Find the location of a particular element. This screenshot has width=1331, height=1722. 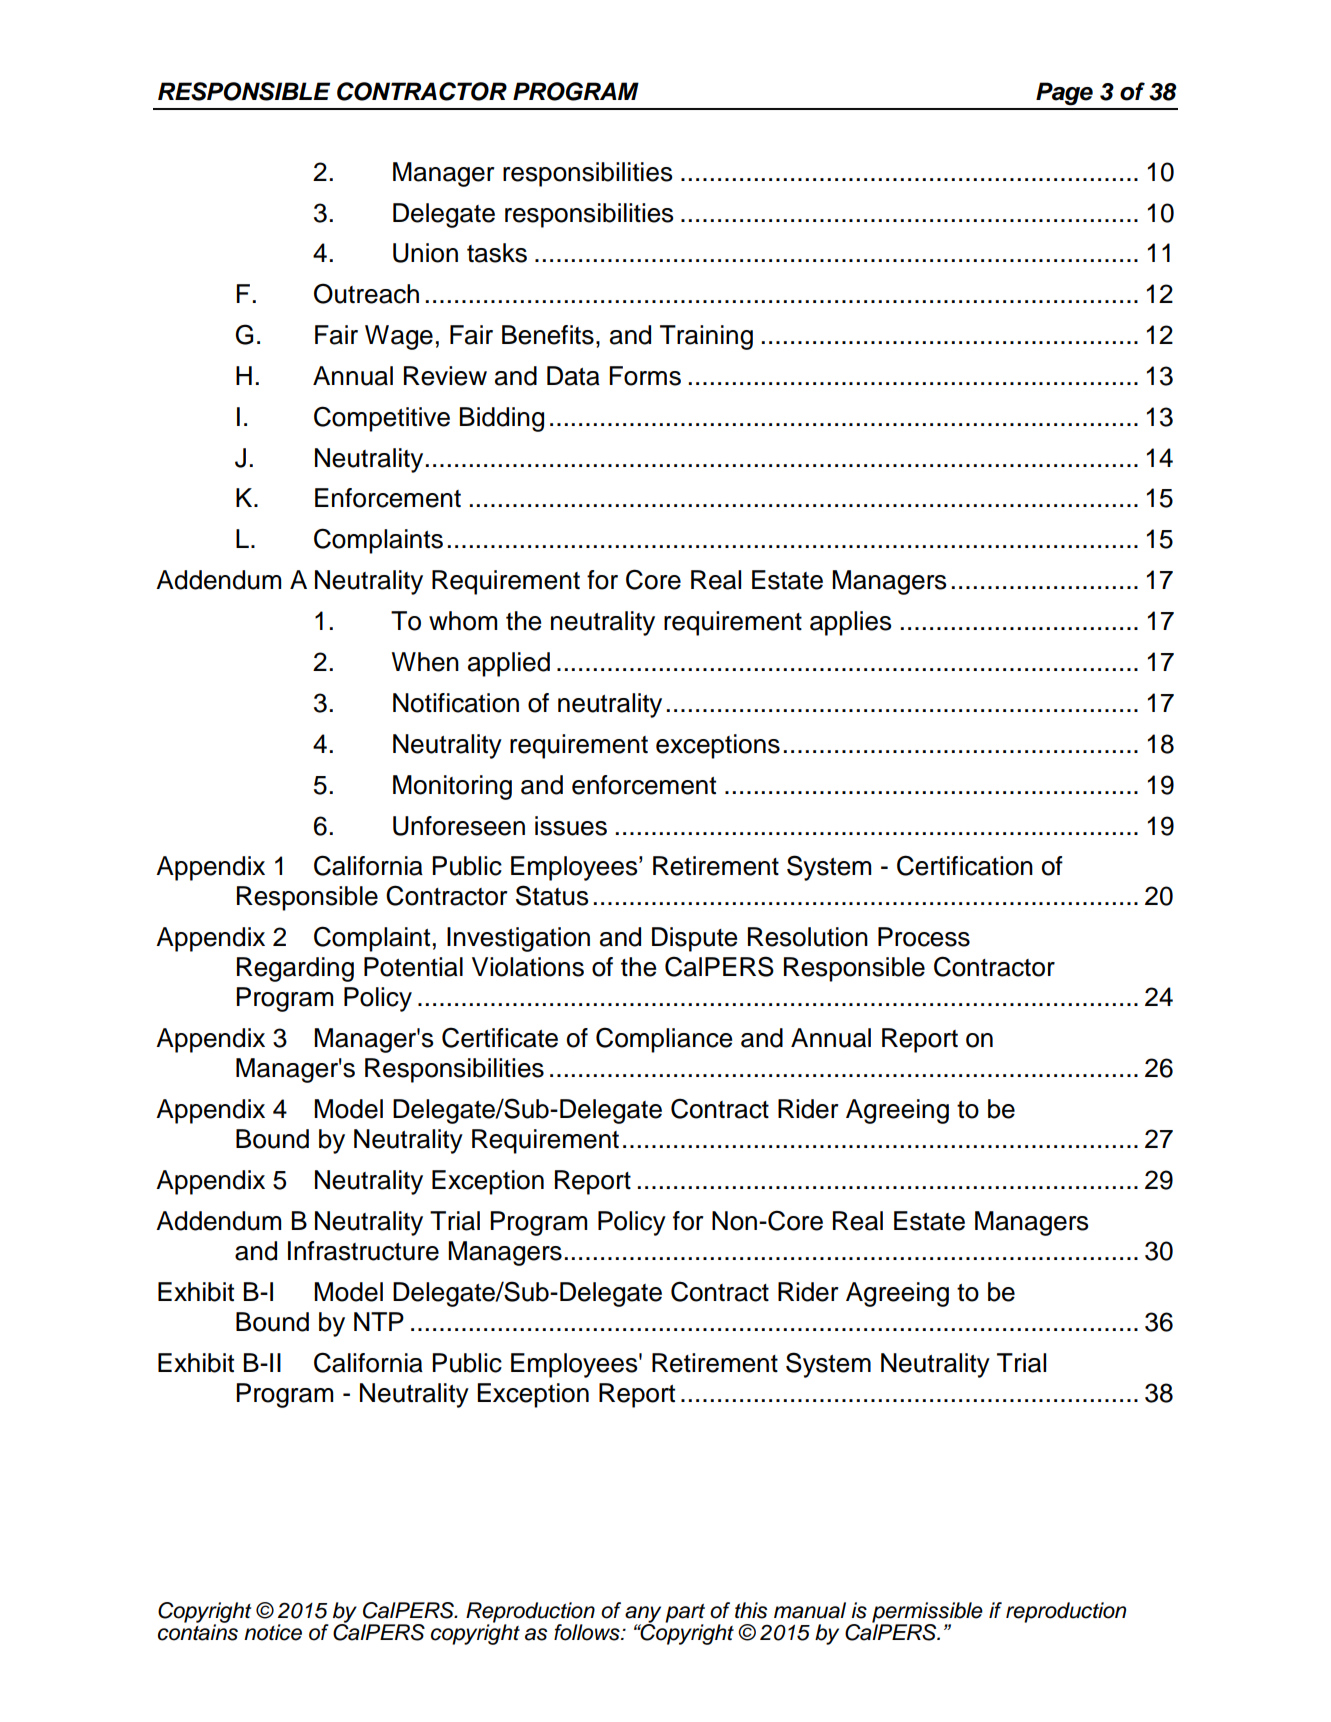

Benefits is located at coordinates (548, 335).
